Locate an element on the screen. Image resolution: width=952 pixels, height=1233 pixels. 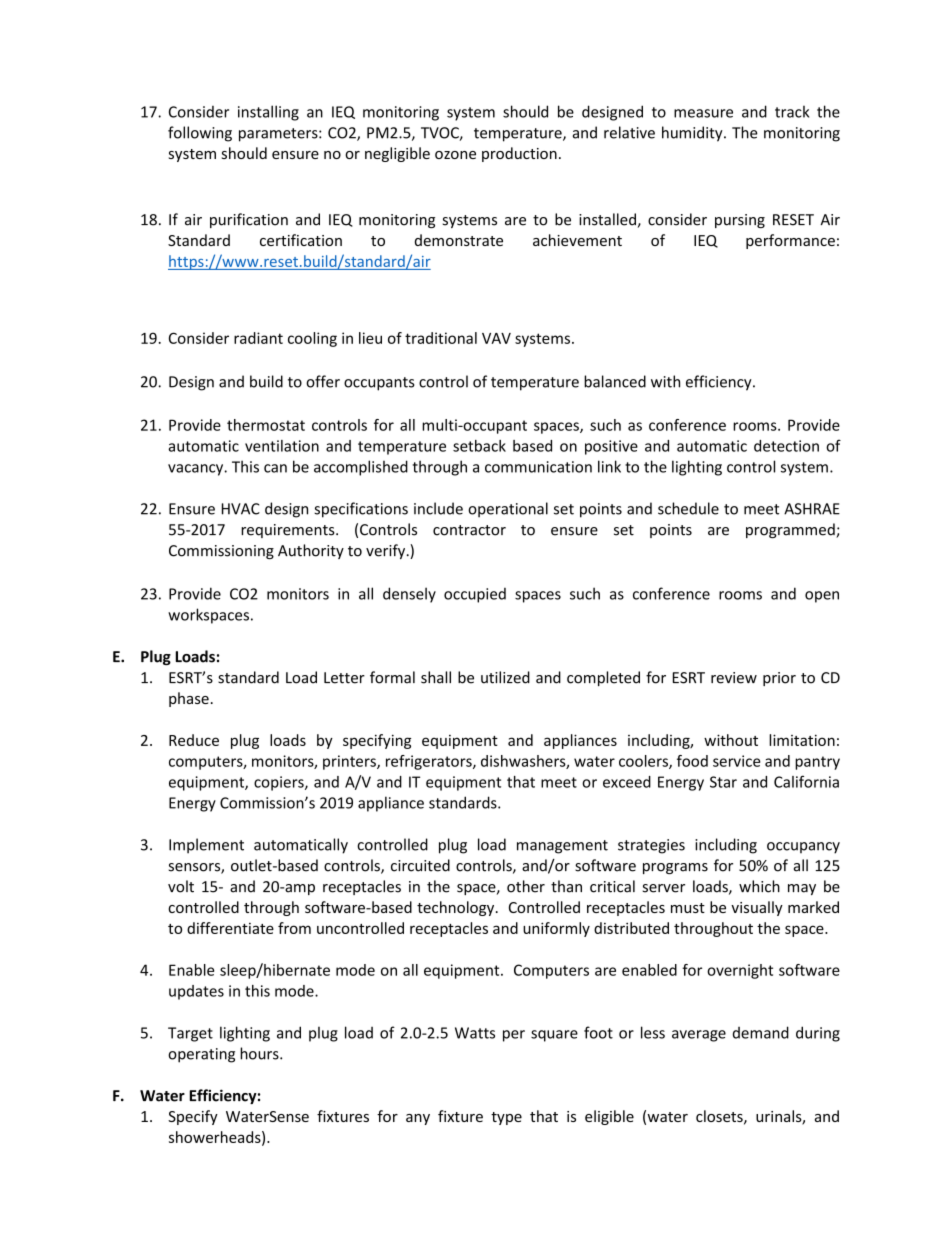
installing is located at coordinates (268, 113).
